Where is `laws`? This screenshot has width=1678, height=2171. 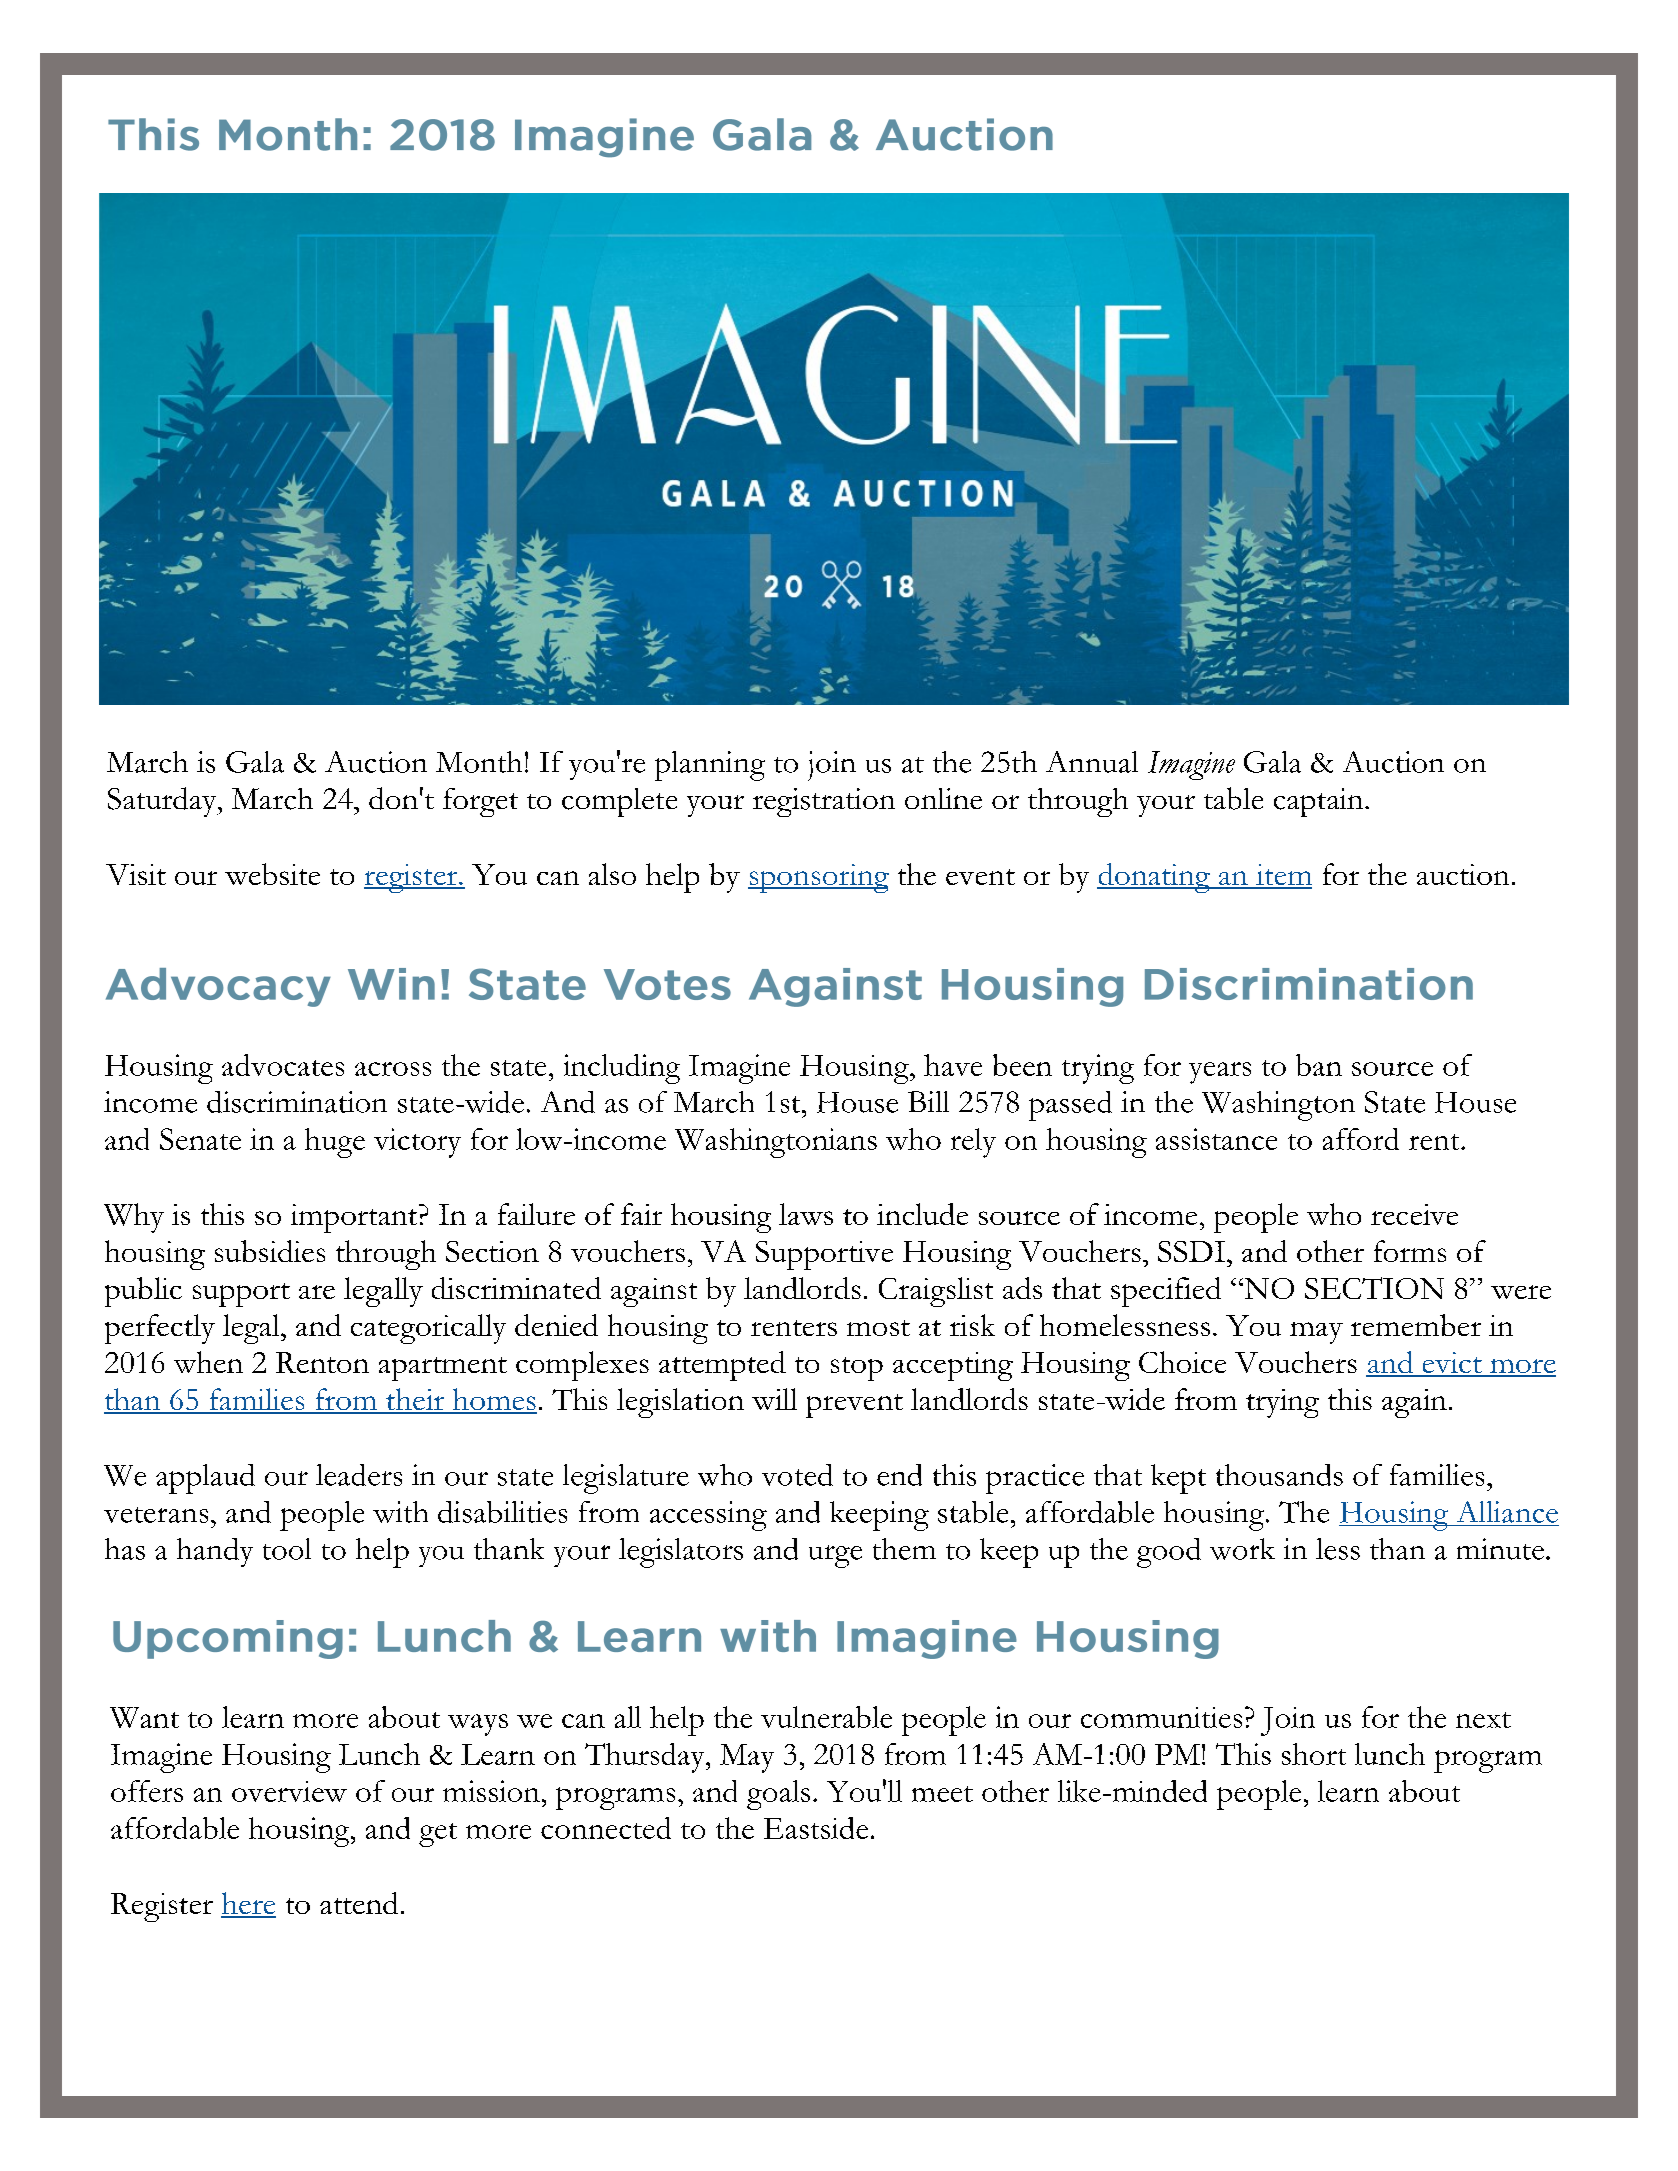 laws is located at coordinates (806, 1214).
